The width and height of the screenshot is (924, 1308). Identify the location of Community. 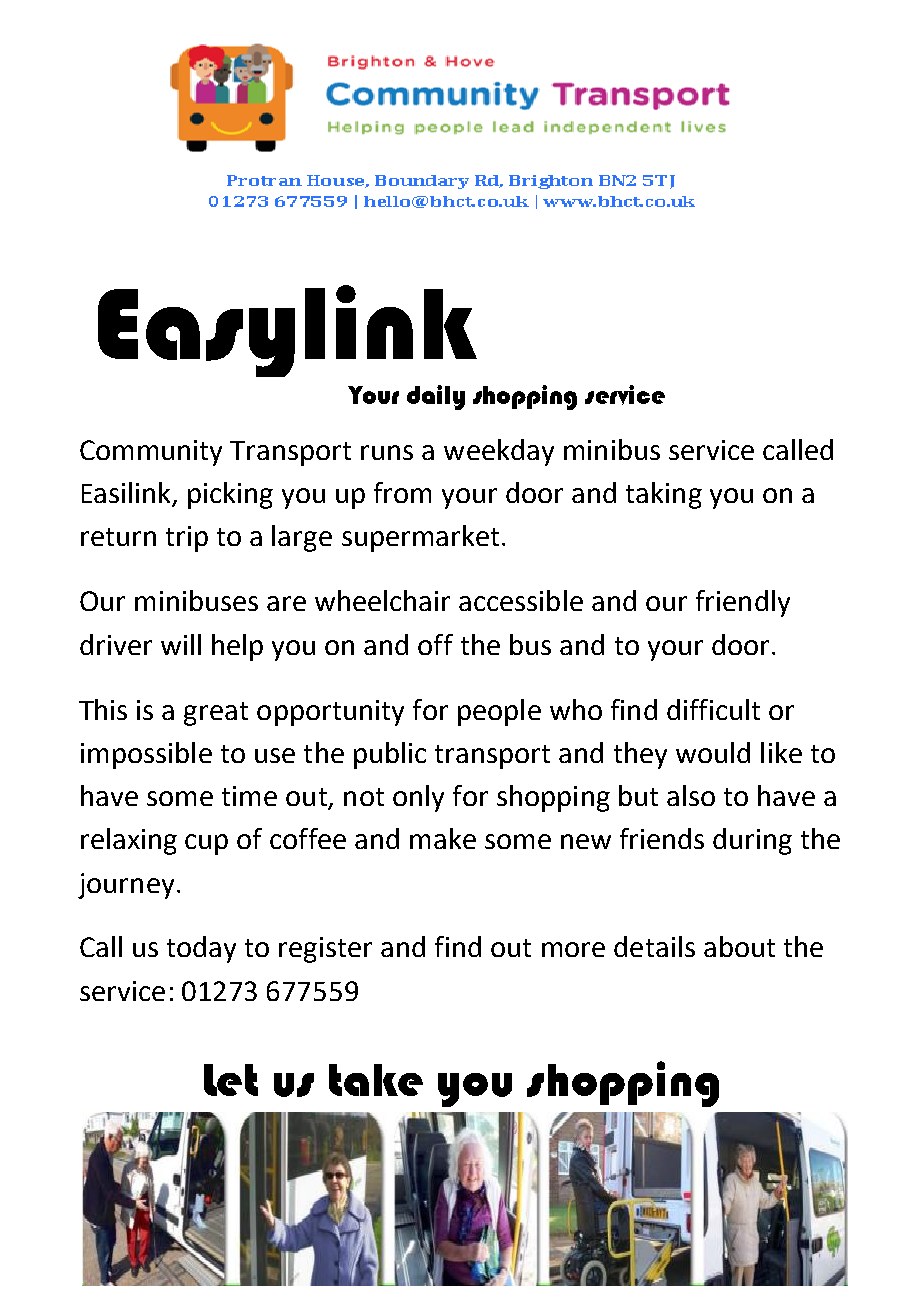
(151, 453).
